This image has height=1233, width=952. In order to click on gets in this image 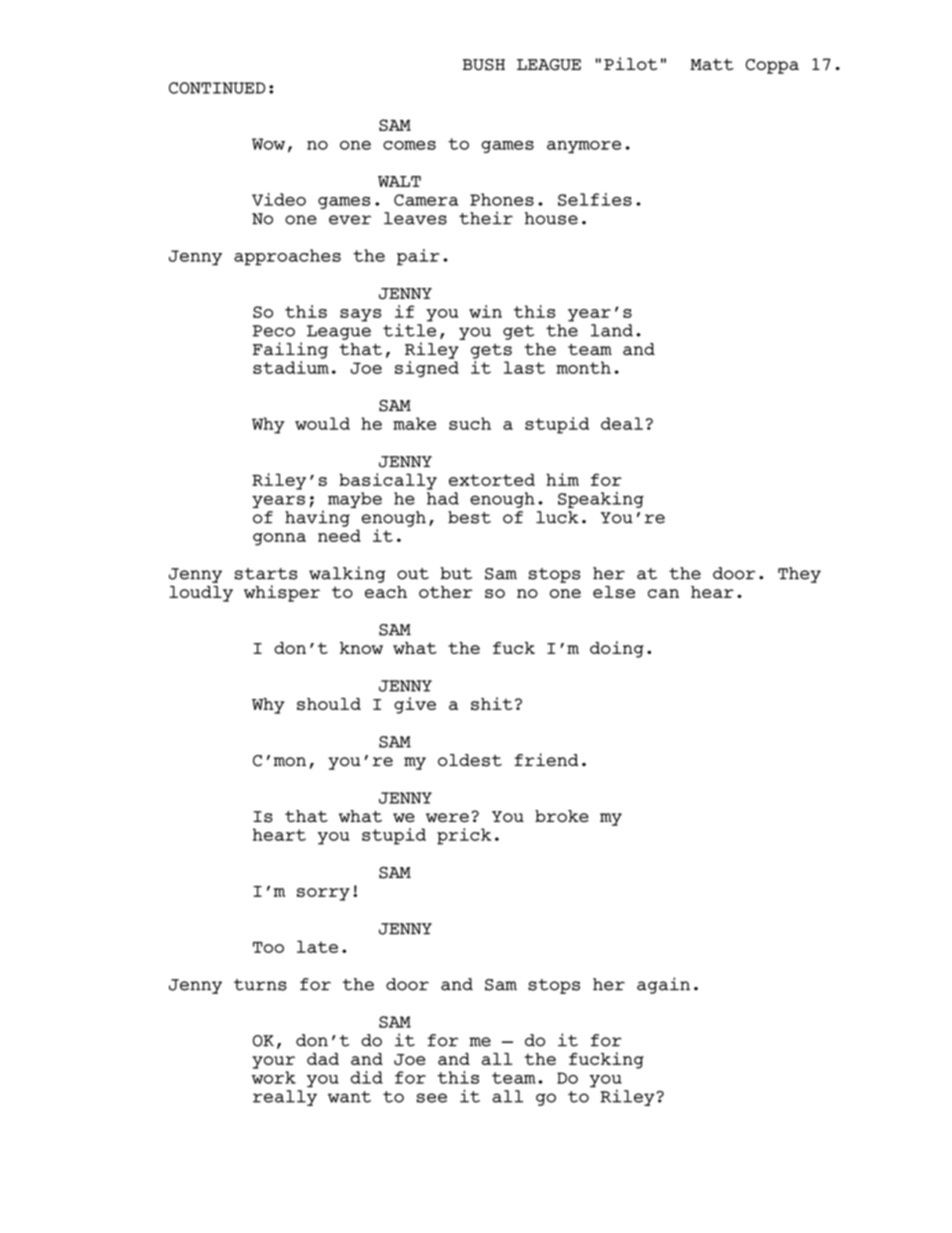, I will do `click(491, 351)`.
